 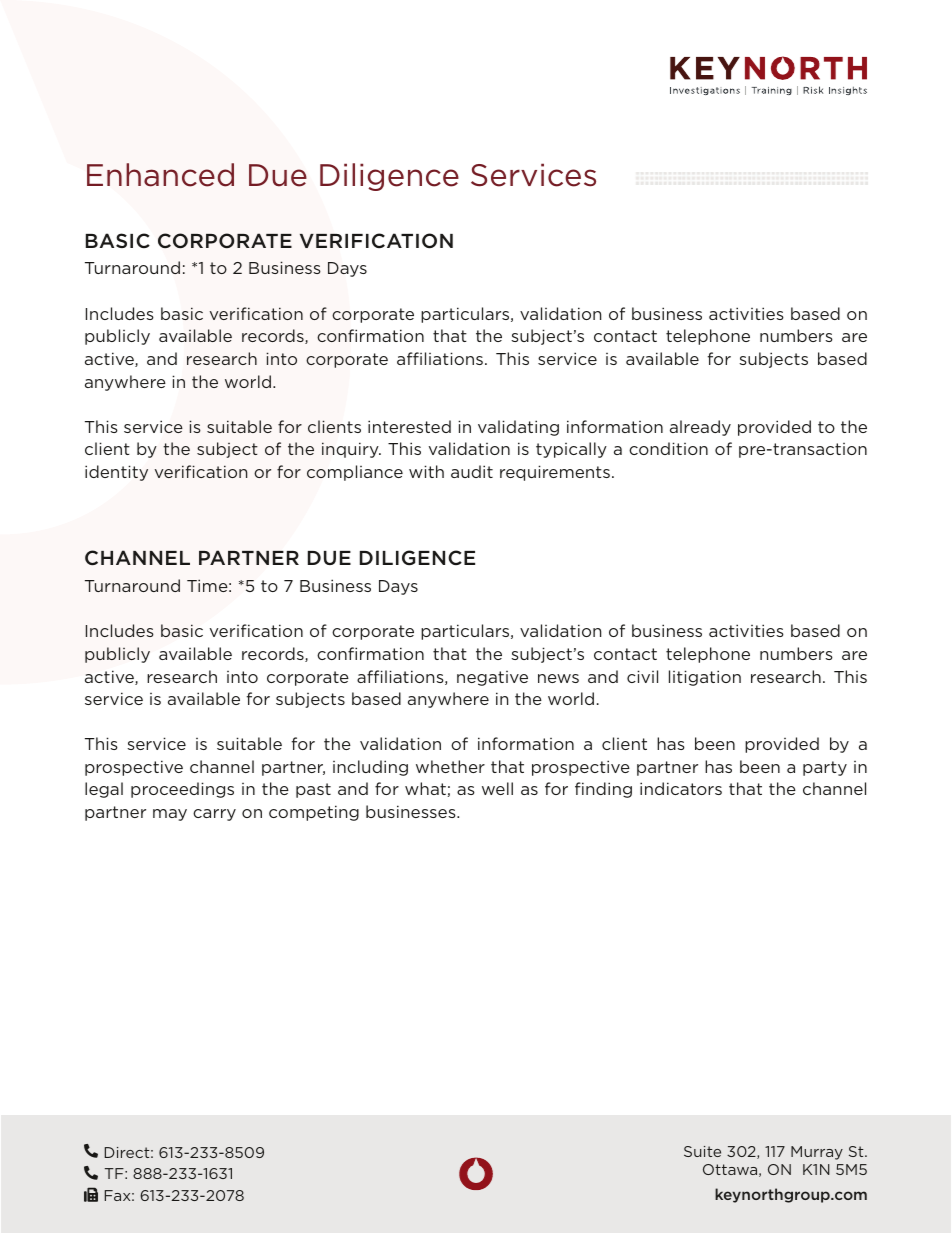 What do you see at coordinates (702, 1151) in the document?
I see `Suite` at bounding box center [702, 1151].
